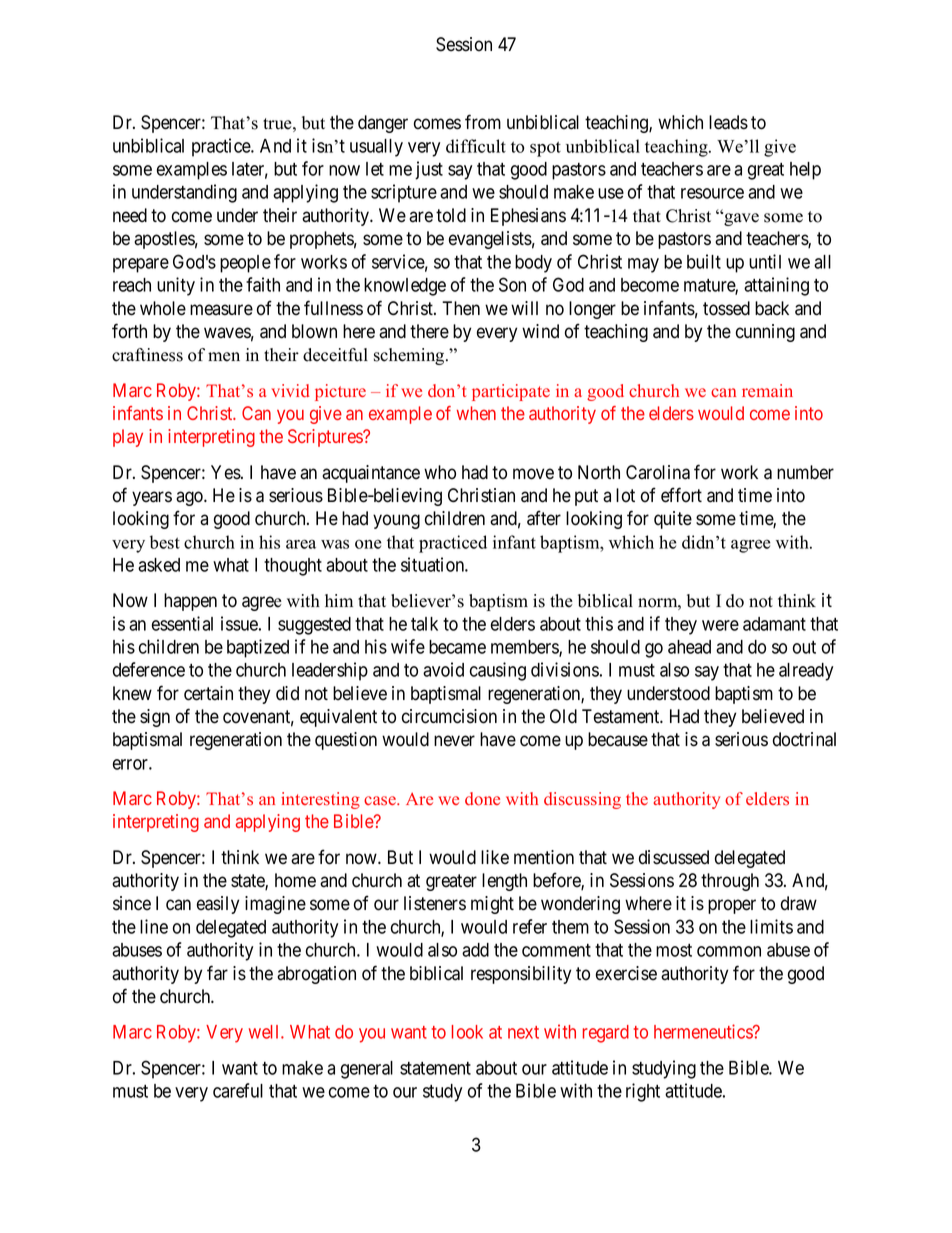 This page has height=1233, width=952. What do you see at coordinates (728, 122) in the page?
I see `leads` at bounding box center [728, 122].
